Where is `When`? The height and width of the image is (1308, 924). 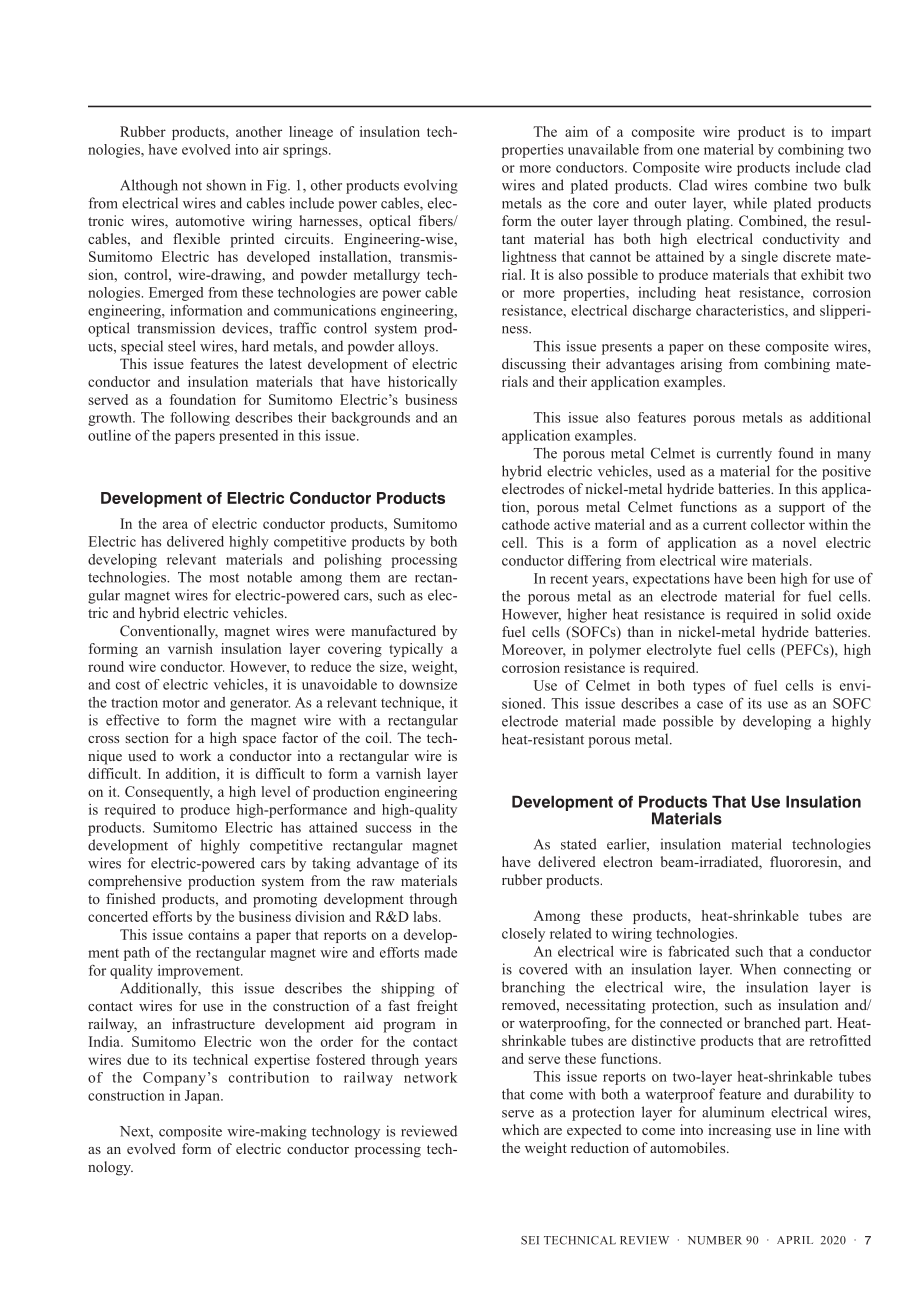
When is located at coordinates (758, 969).
